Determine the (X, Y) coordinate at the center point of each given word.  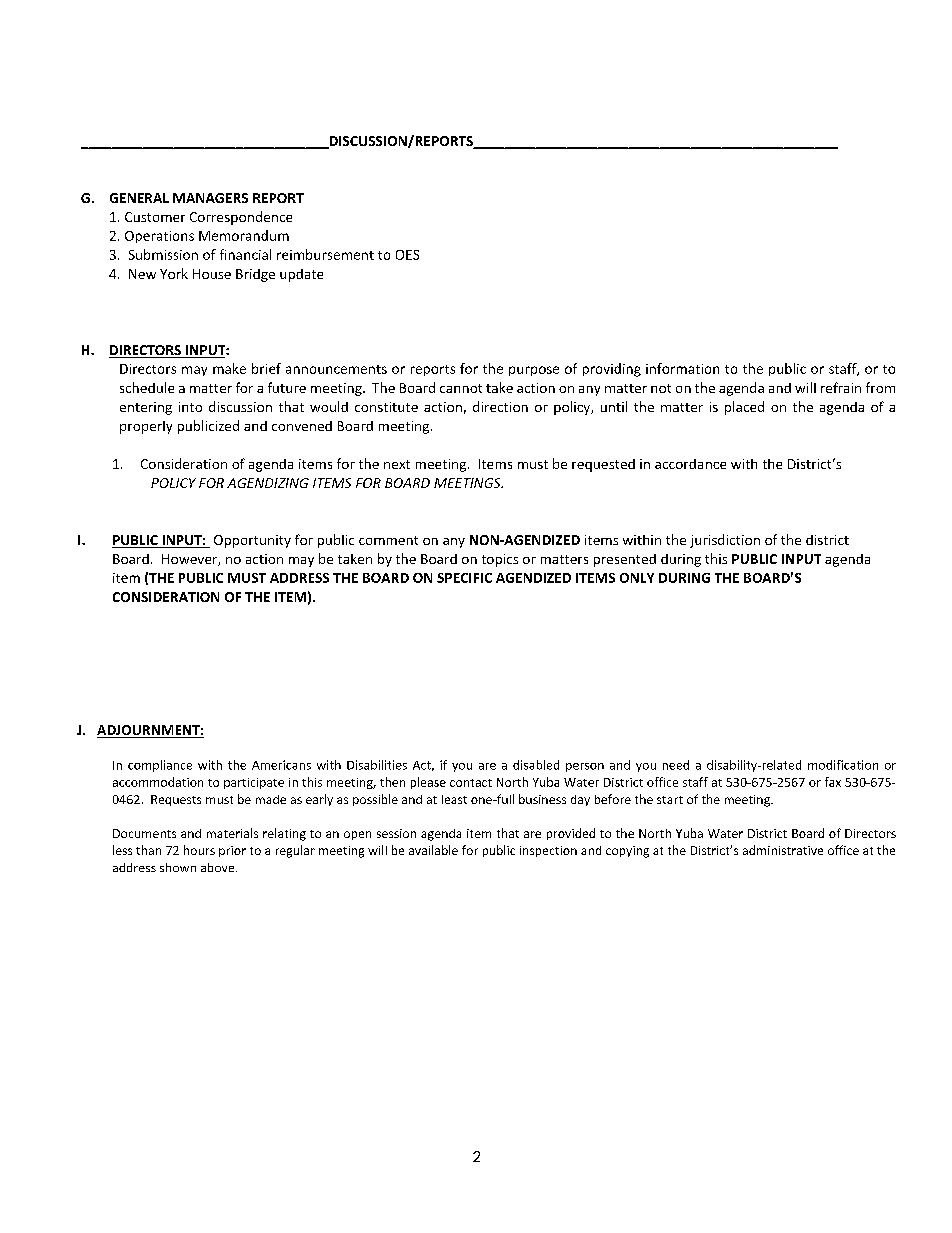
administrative (783, 850)
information (682, 368)
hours (199, 850)
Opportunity (252, 541)
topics (500, 560)
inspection (548, 851)
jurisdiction (725, 541)
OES (407, 255)
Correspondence (241, 218)
